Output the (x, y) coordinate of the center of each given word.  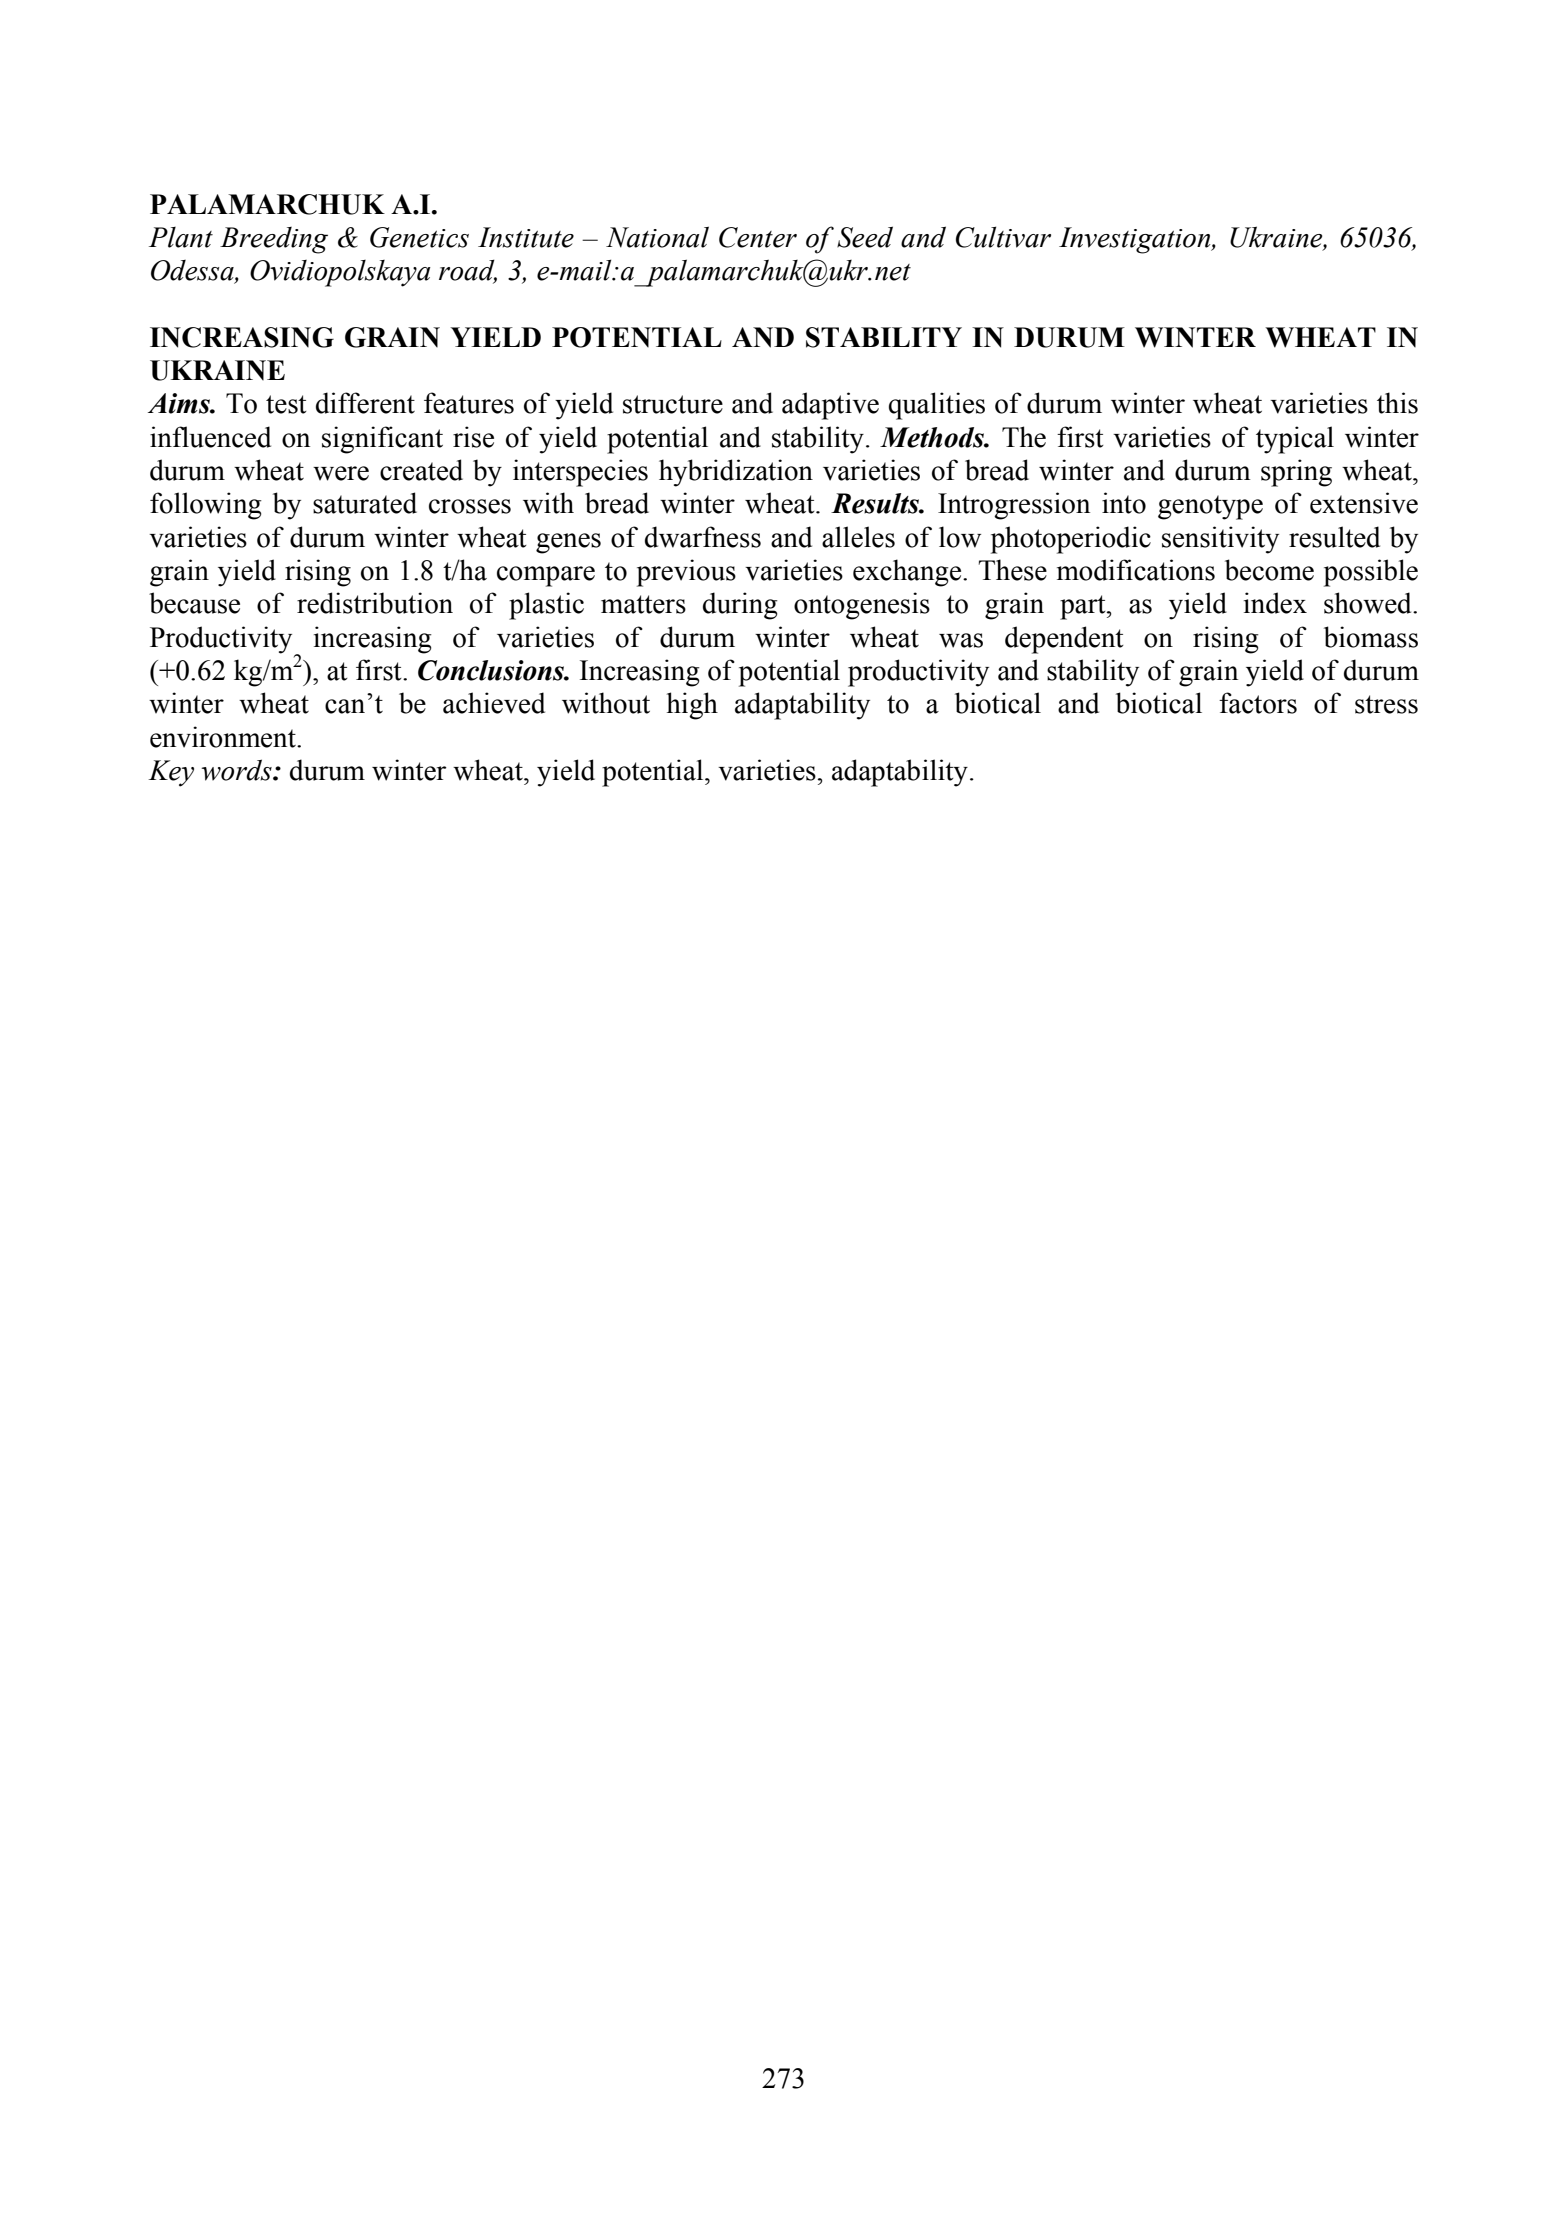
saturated (365, 503)
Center (758, 237)
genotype (1210, 507)
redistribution (375, 603)
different (365, 403)
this (1397, 403)
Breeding (274, 240)
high (692, 706)
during (740, 606)
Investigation (1136, 240)
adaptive (830, 406)
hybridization (736, 473)
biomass (1371, 637)
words (237, 770)
